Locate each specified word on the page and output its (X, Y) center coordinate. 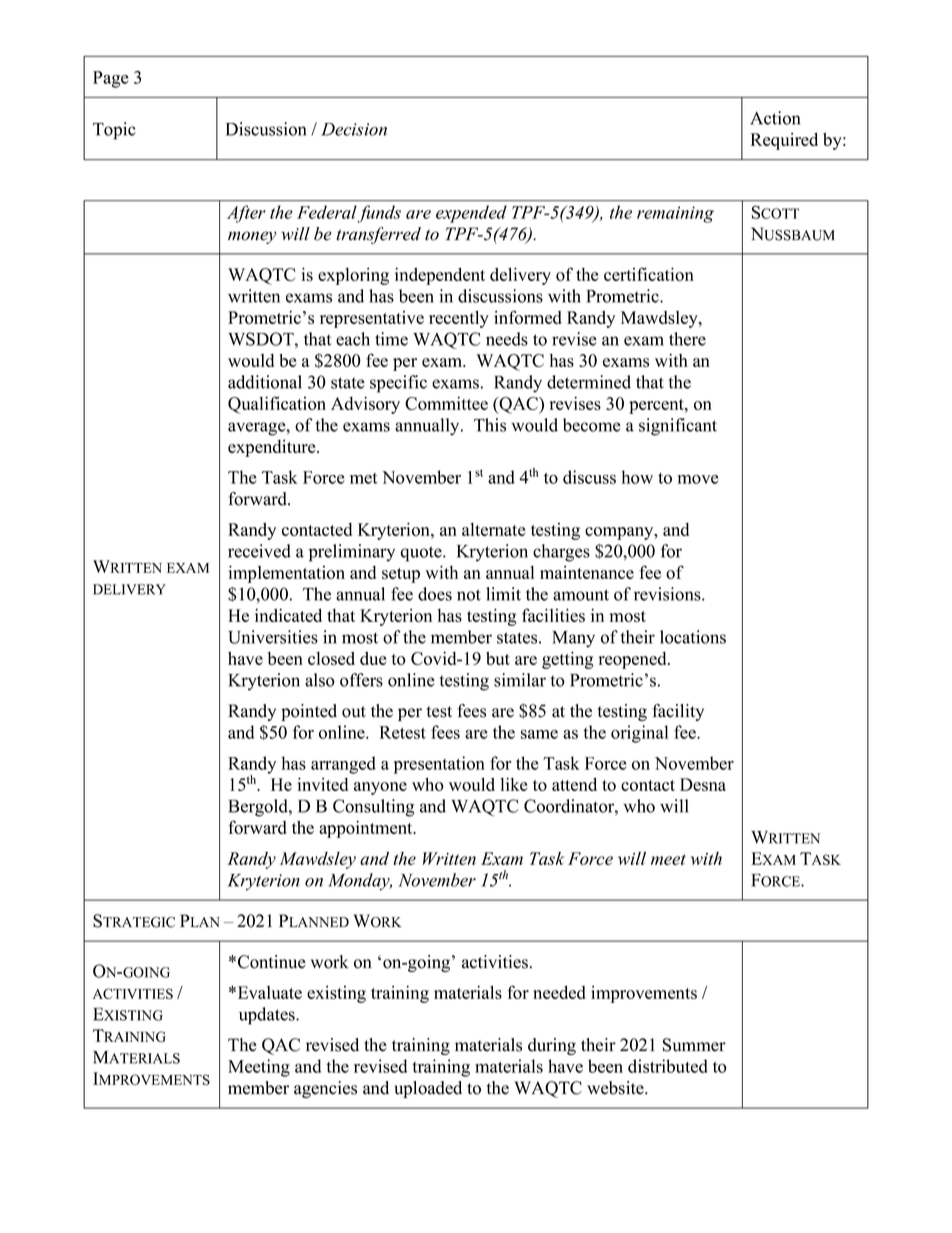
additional (265, 382)
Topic (114, 131)
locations (693, 637)
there (687, 339)
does (435, 594)
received (259, 551)
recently (459, 319)
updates (268, 1016)
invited (322, 784)
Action (775, 118)
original (639, 734)
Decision (354, 129)
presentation (439, 765)
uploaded (428, 1089)
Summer (694, 1045)
